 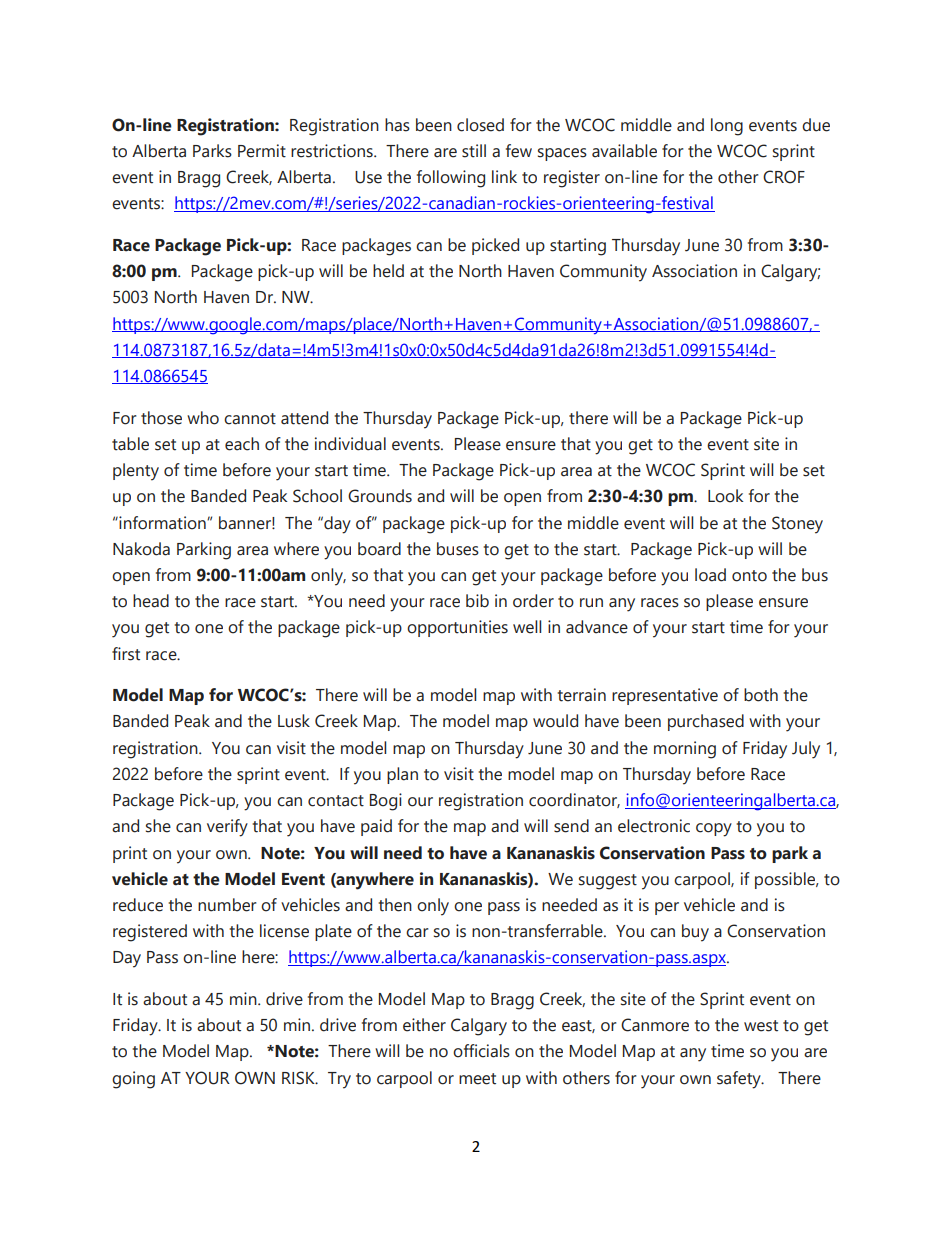 I want to click on verify, so click(x=227, y=828).
